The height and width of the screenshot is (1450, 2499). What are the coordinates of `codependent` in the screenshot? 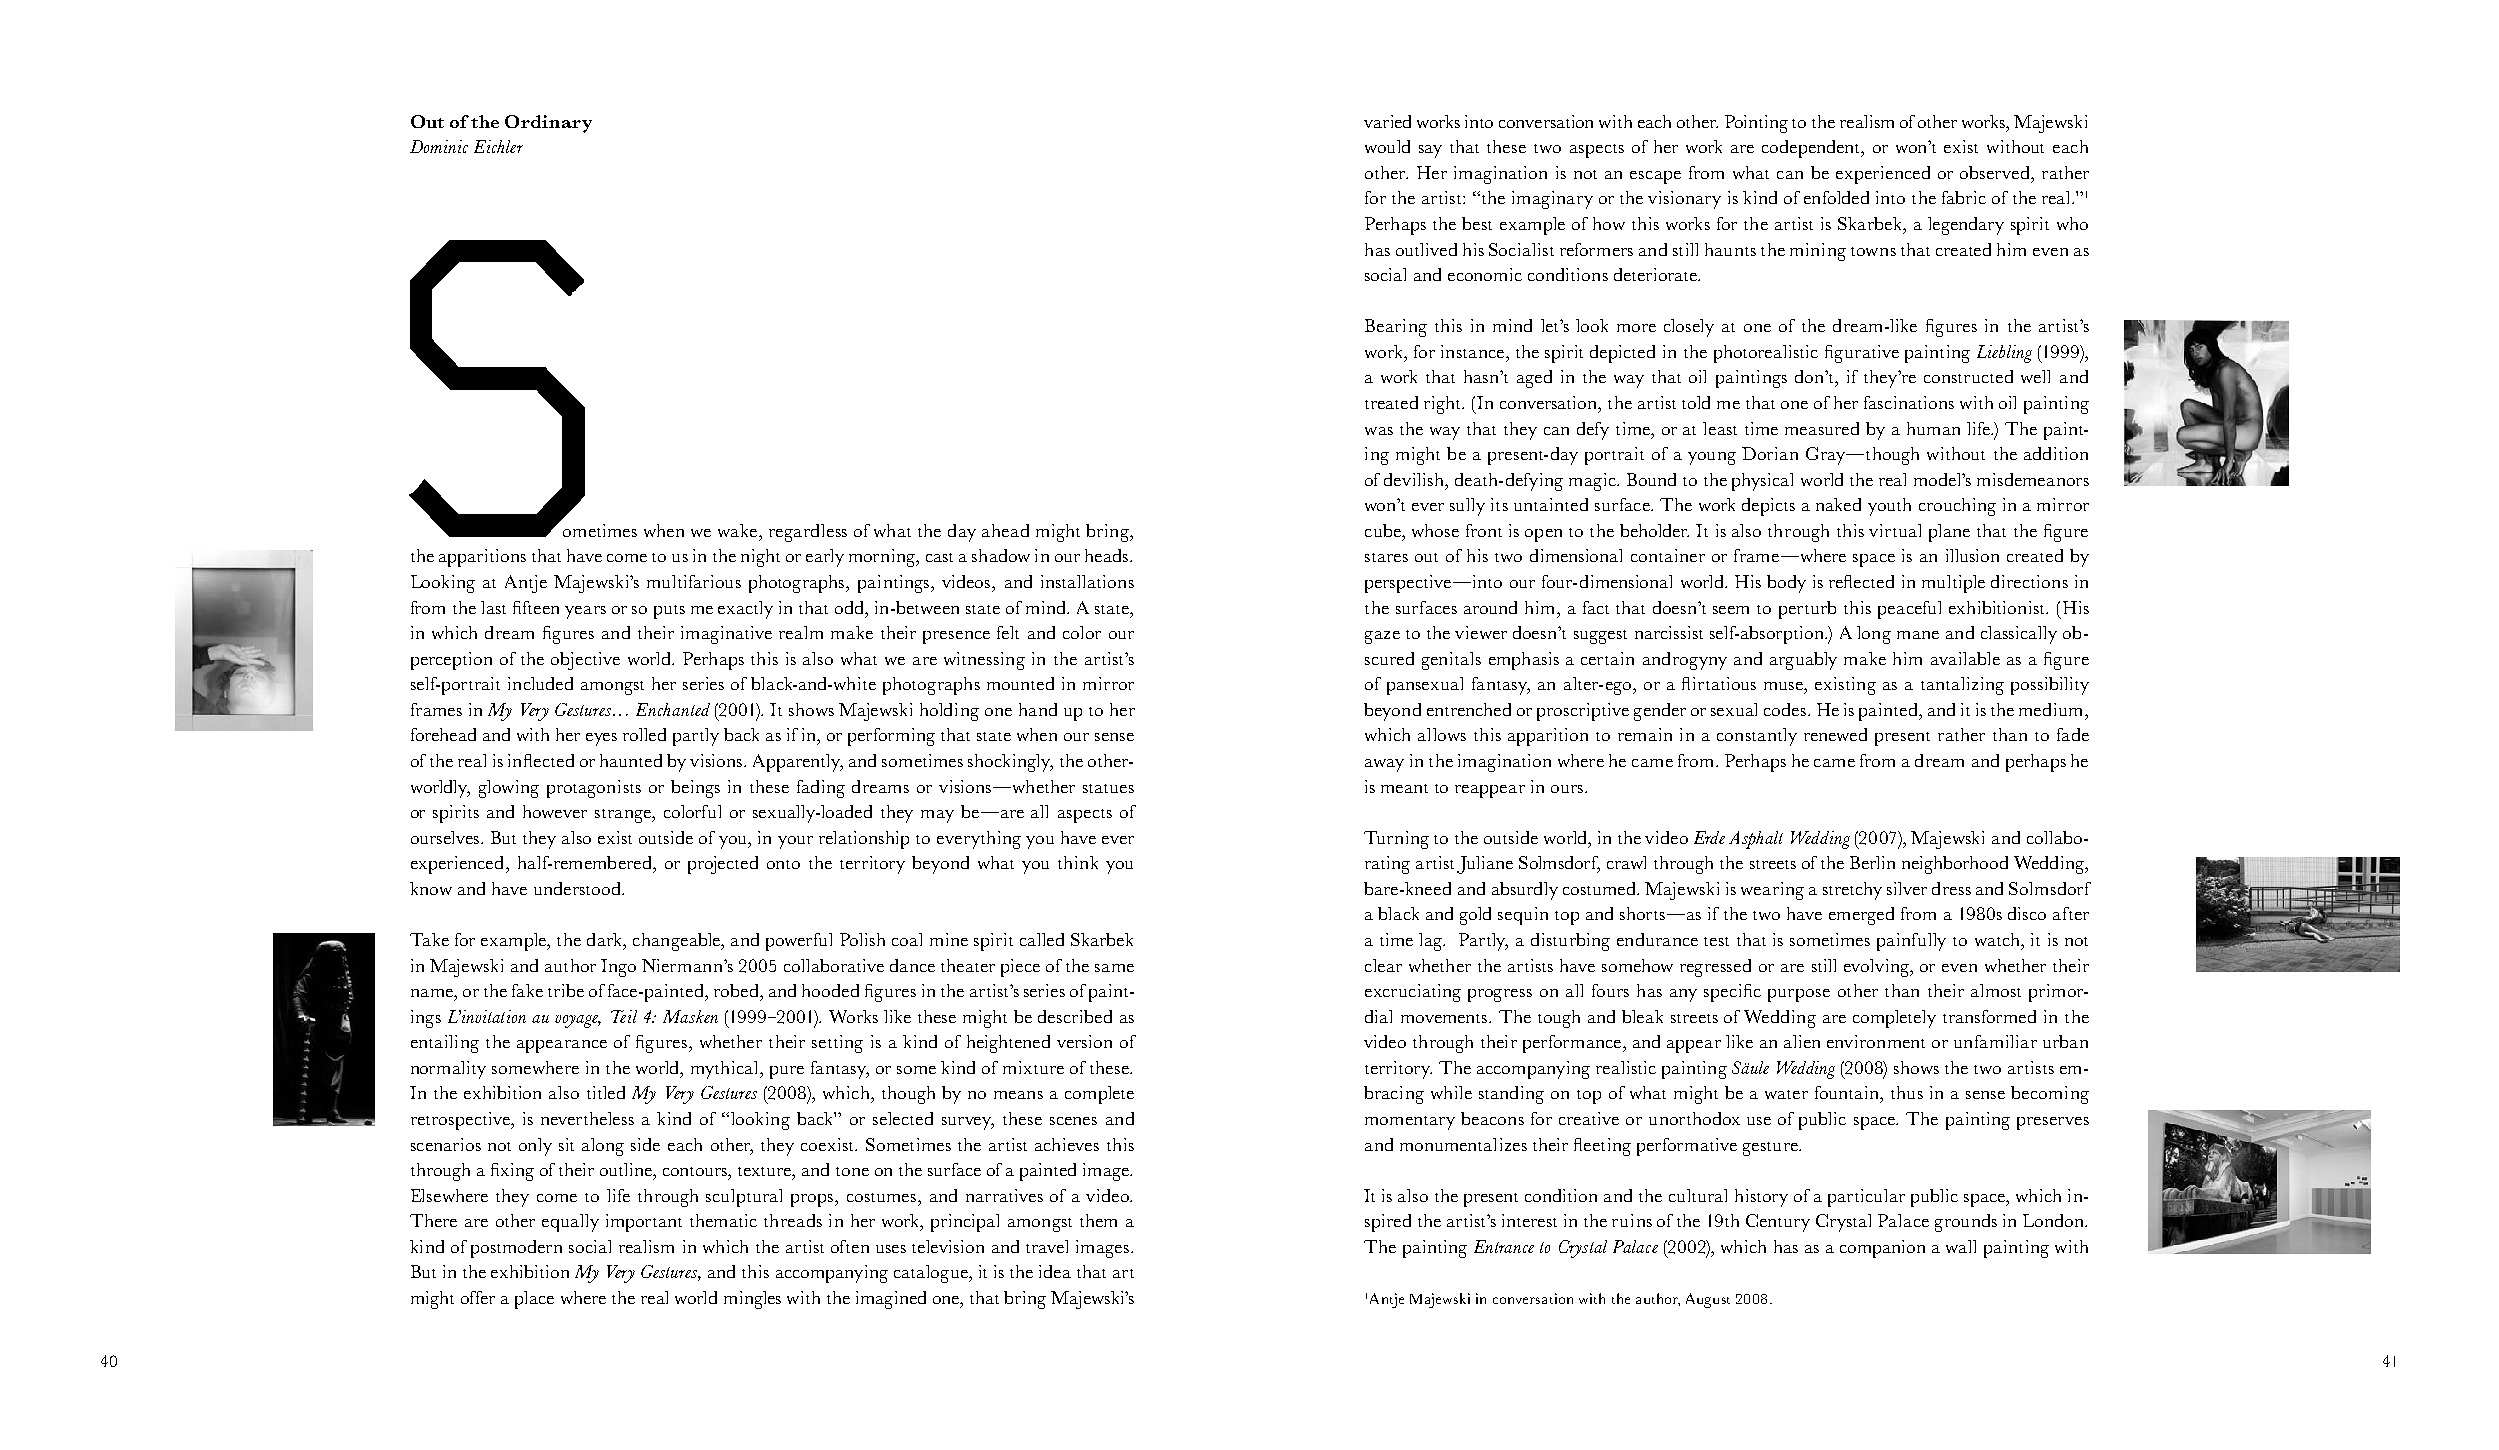 It's located at (1812, 149).
